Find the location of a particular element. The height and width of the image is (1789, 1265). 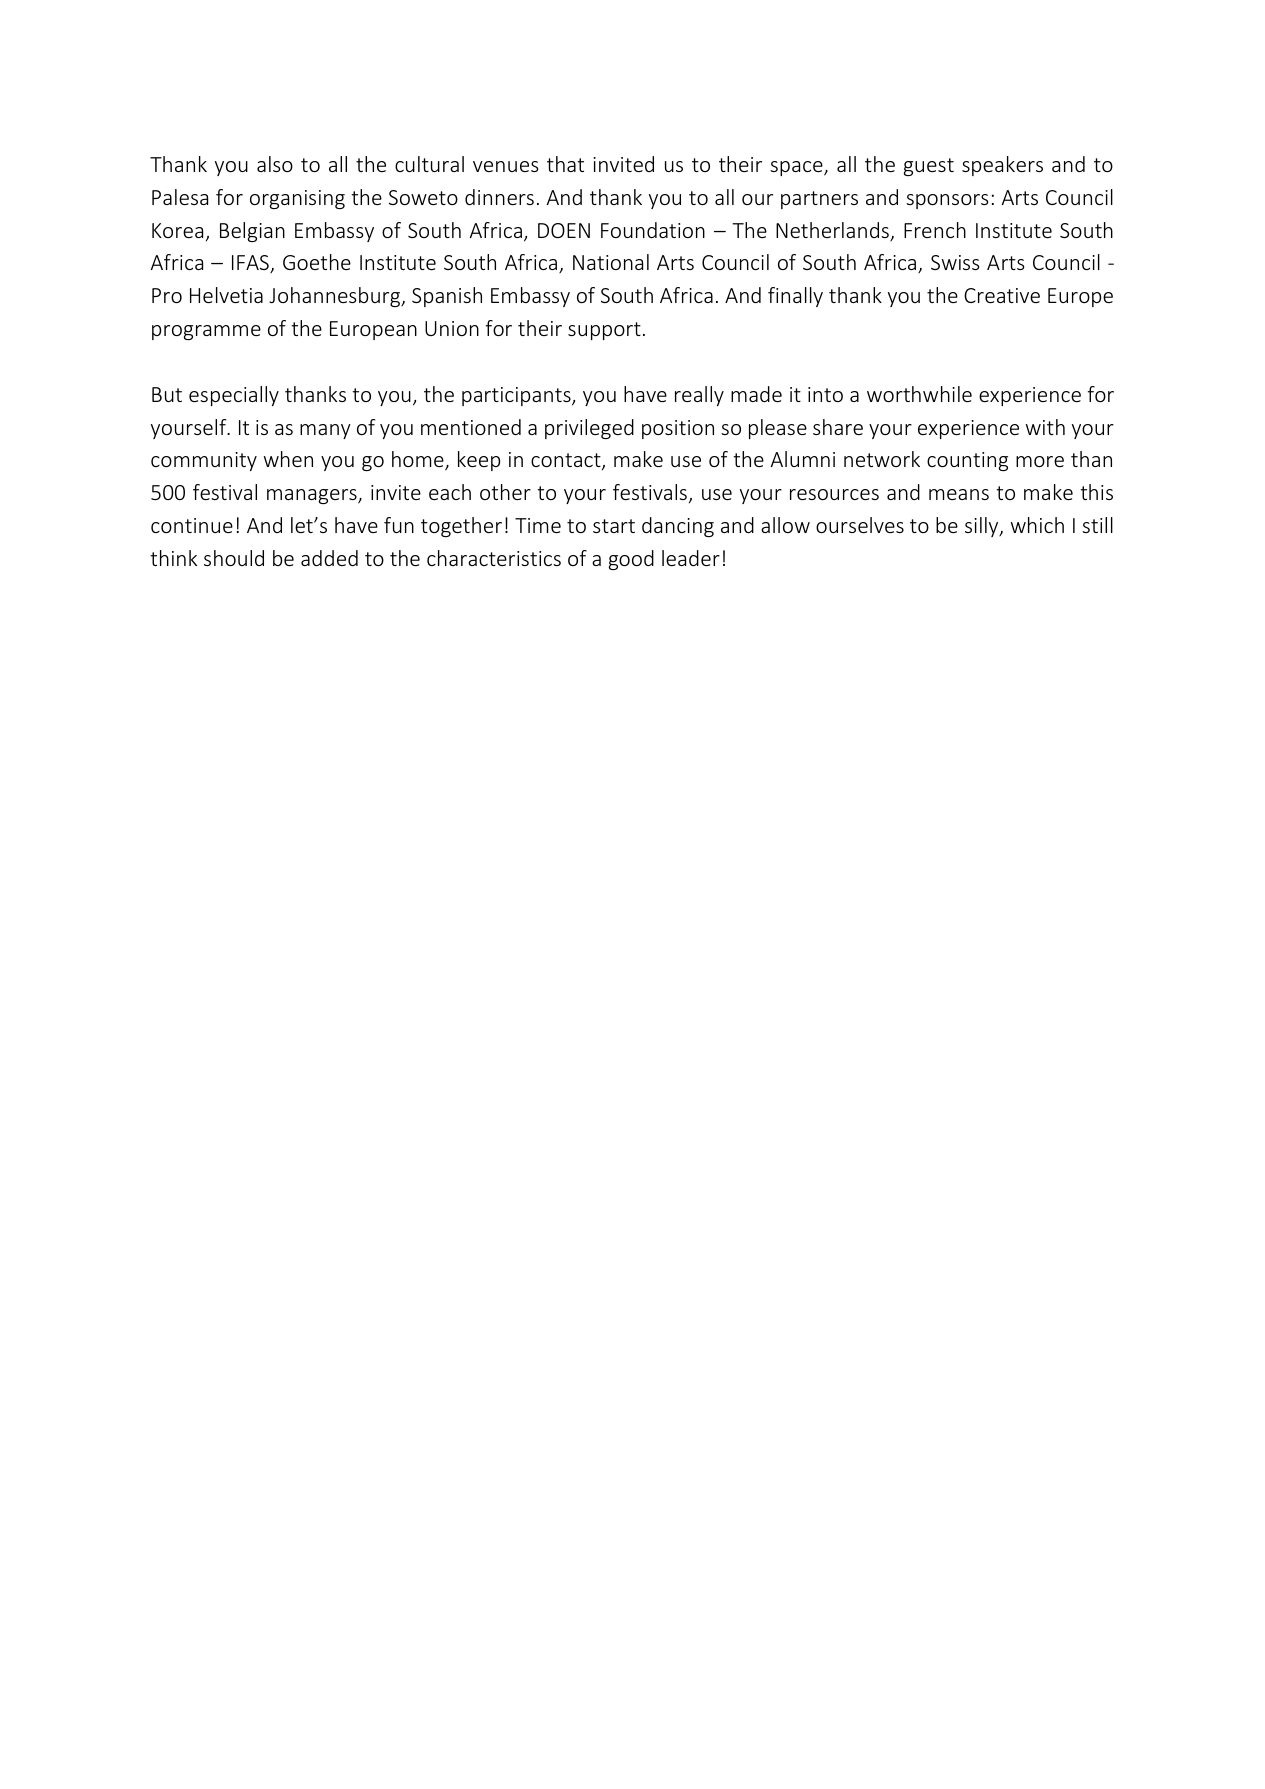

speakers is located at coordinates (1002, 166).
